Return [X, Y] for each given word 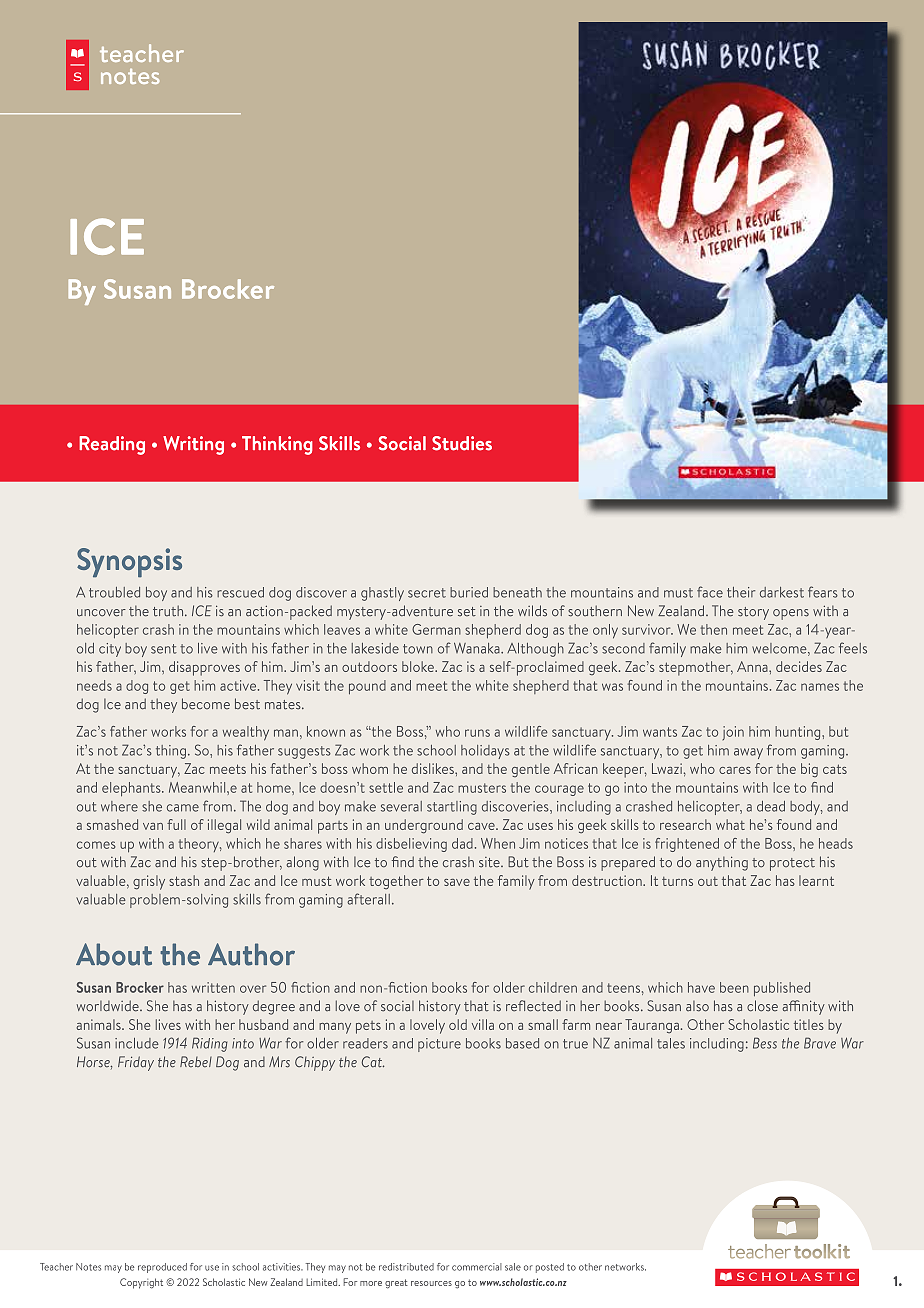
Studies [462, 443]
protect [792, 864]
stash [184, 880]
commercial [477, 1267]
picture [439, 1045]
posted [550, 1268]
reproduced [162, 1268]
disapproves [204, 668]
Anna [753, 666]
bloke [419, 666]
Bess [765, 1043]
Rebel [196, 1062]
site [490, 862]
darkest [782, 592]
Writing [193, 445]
